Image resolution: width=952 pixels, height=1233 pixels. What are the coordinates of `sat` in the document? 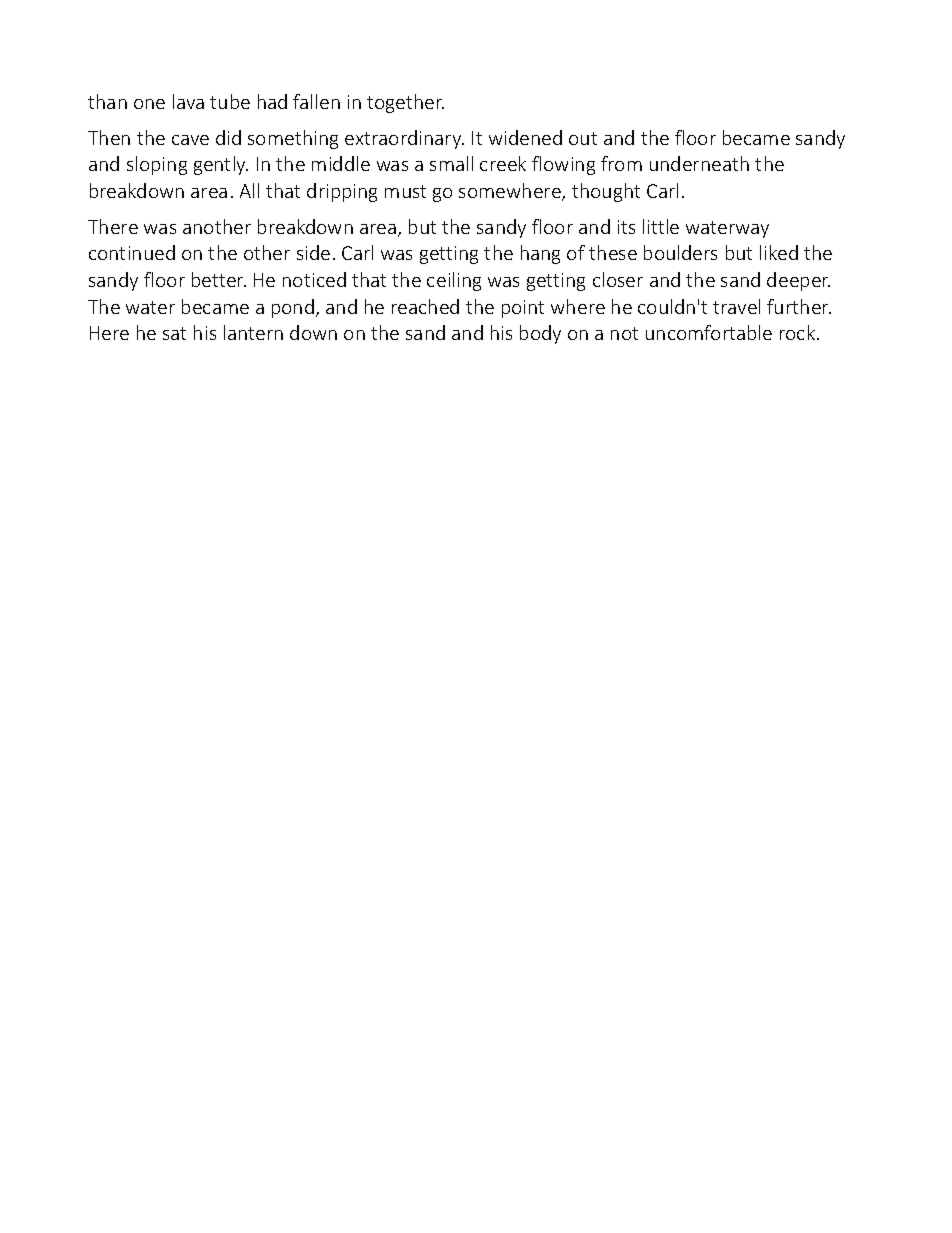 It's located at (174, 333).
